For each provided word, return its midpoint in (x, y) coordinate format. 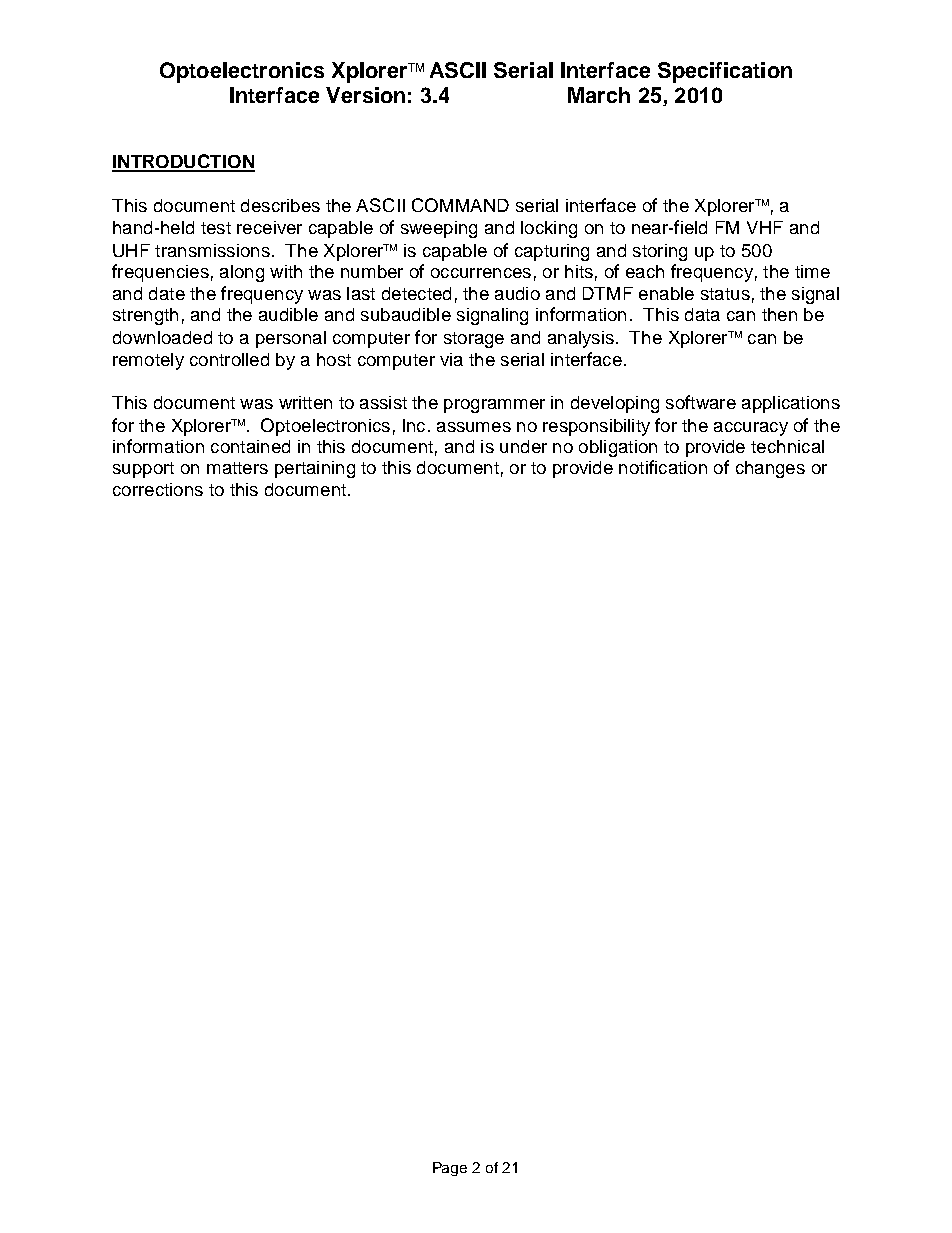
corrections (158, 489)
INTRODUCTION (183, 162)
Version (365, 95)
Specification (725, 72)
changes (770, 469)
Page (450, 1169)
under (523, 446)
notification (663, 467)
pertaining (315, 469)
